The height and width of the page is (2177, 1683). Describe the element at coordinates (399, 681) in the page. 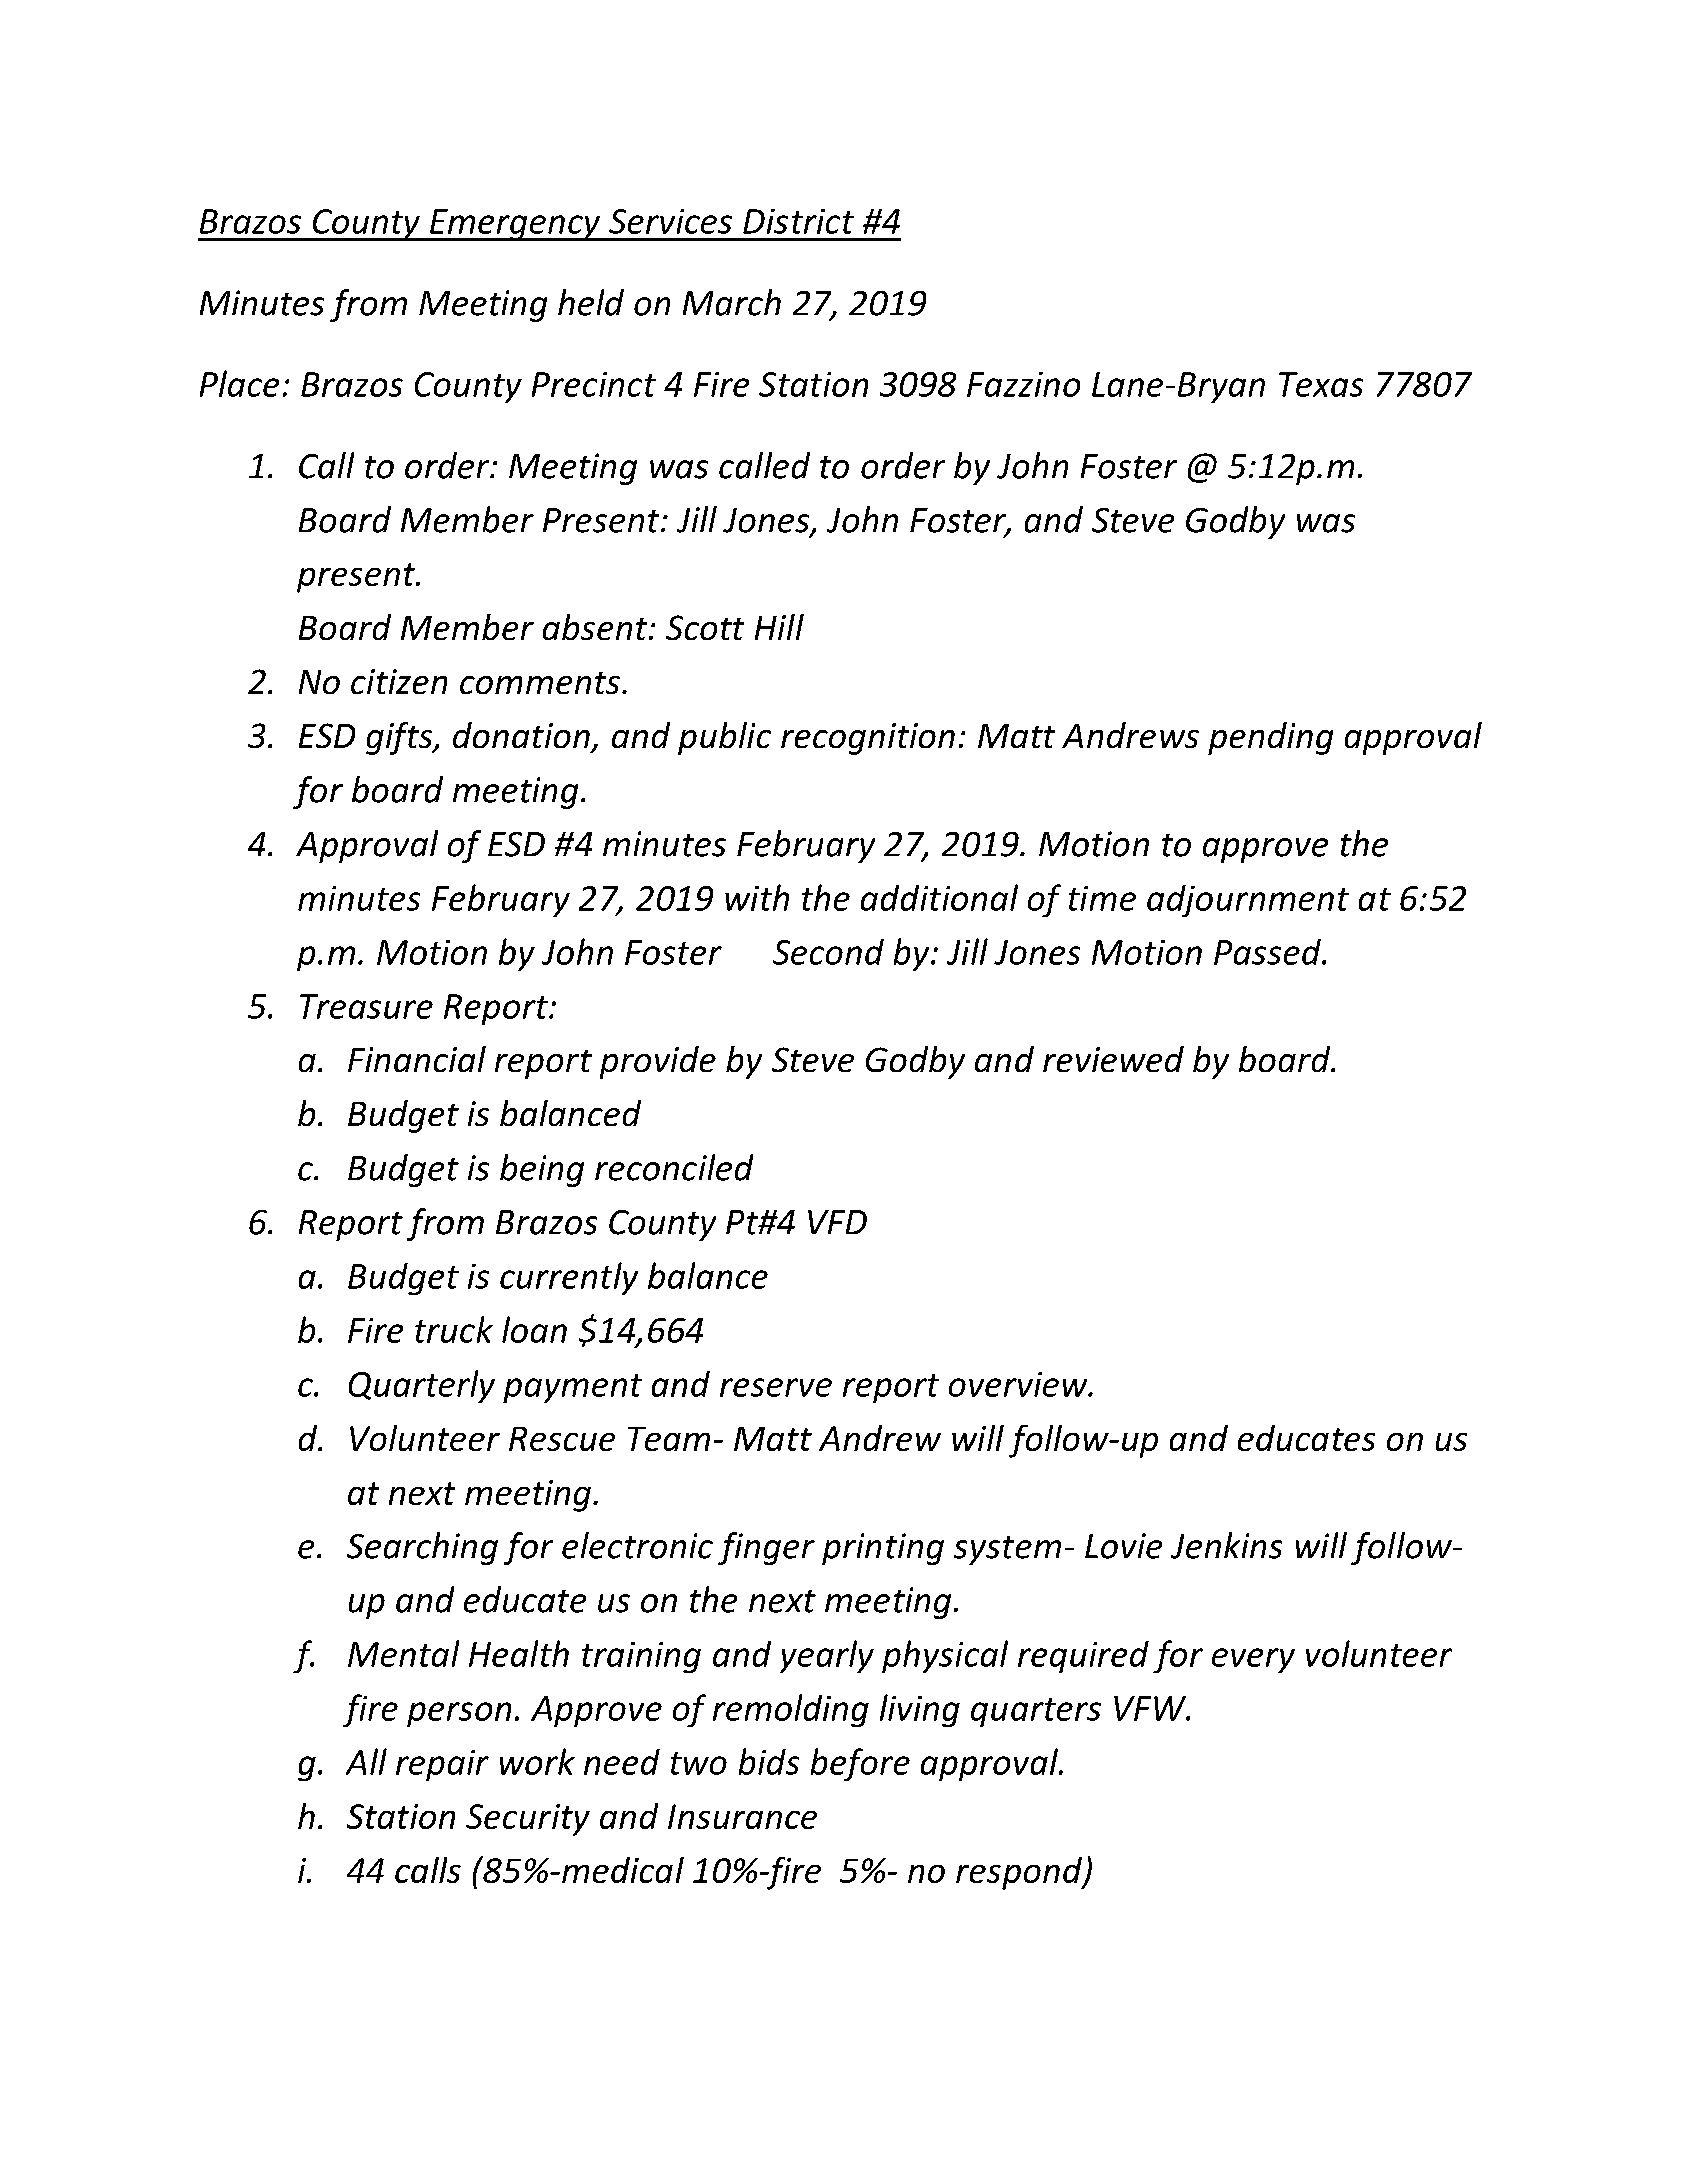

I see `citizen` at that location.
